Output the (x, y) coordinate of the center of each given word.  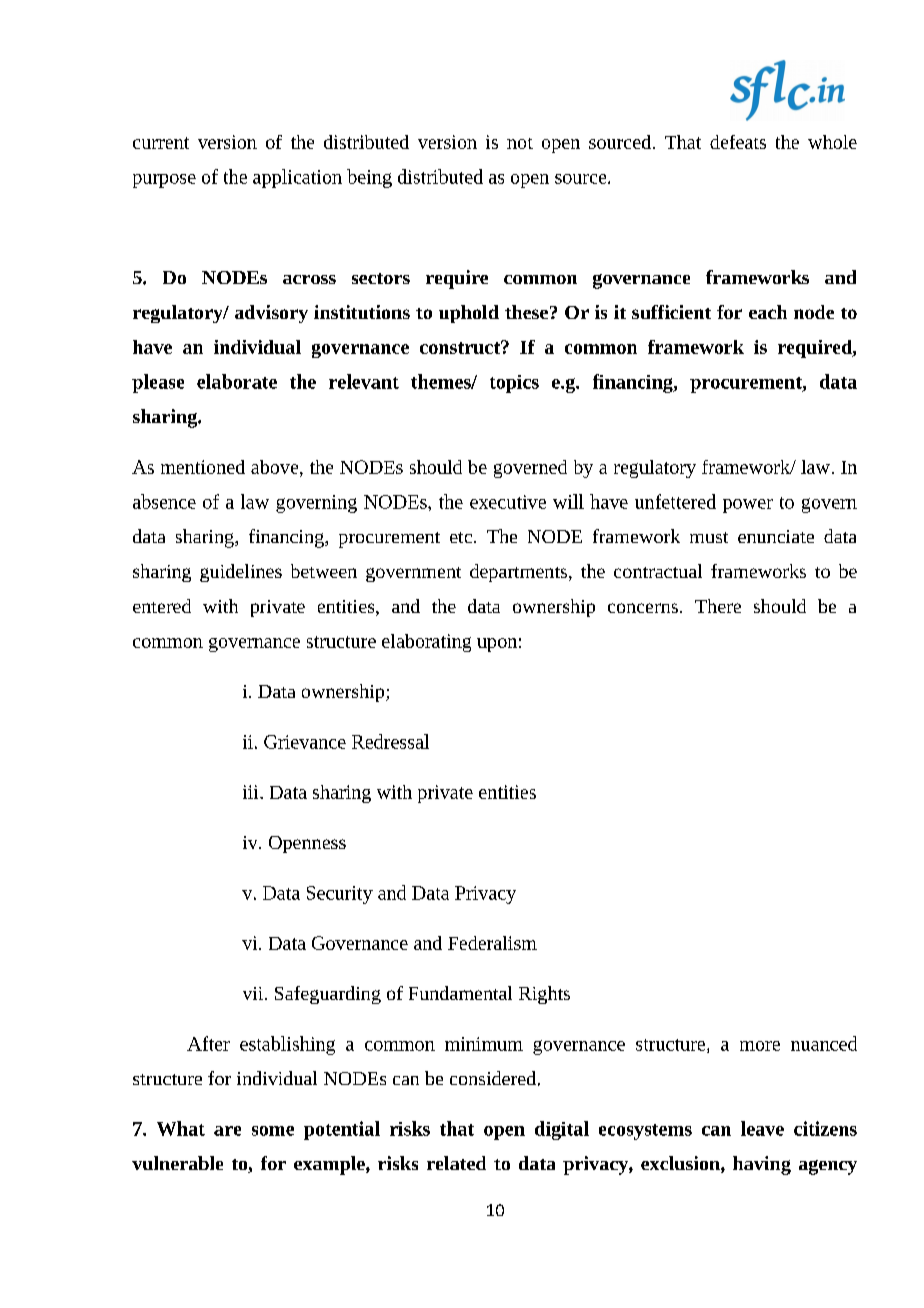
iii (252, 792)
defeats (738, 142)
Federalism (492, 943)
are (227, 1131)
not (520, 143)
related (456, 1163)
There (718, 606)
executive (508, 502)
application (297, 178)
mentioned (203, 467)
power (748, 506)
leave (762, 1128)
